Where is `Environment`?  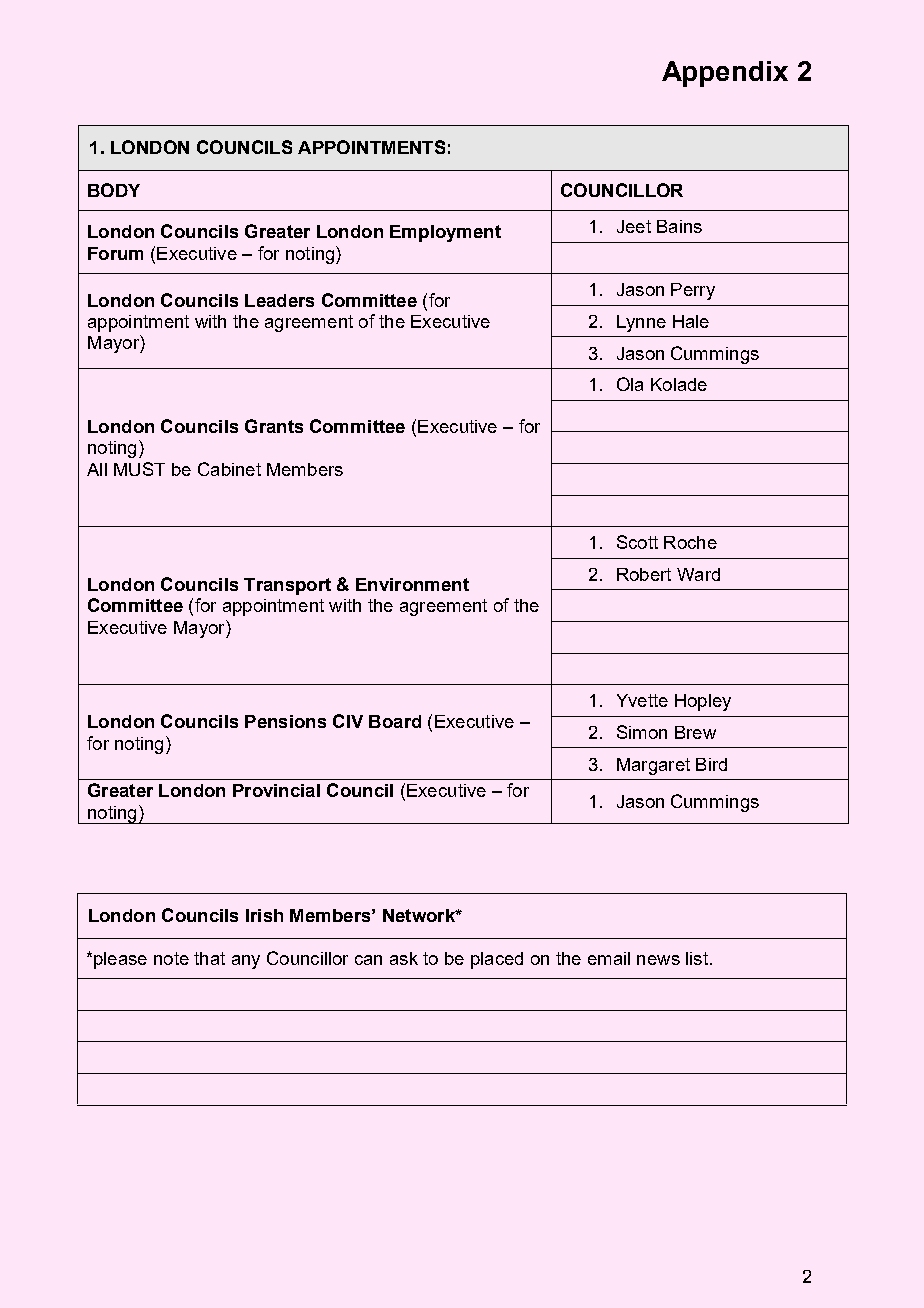 Environment is located at coordinates (412, 584).
